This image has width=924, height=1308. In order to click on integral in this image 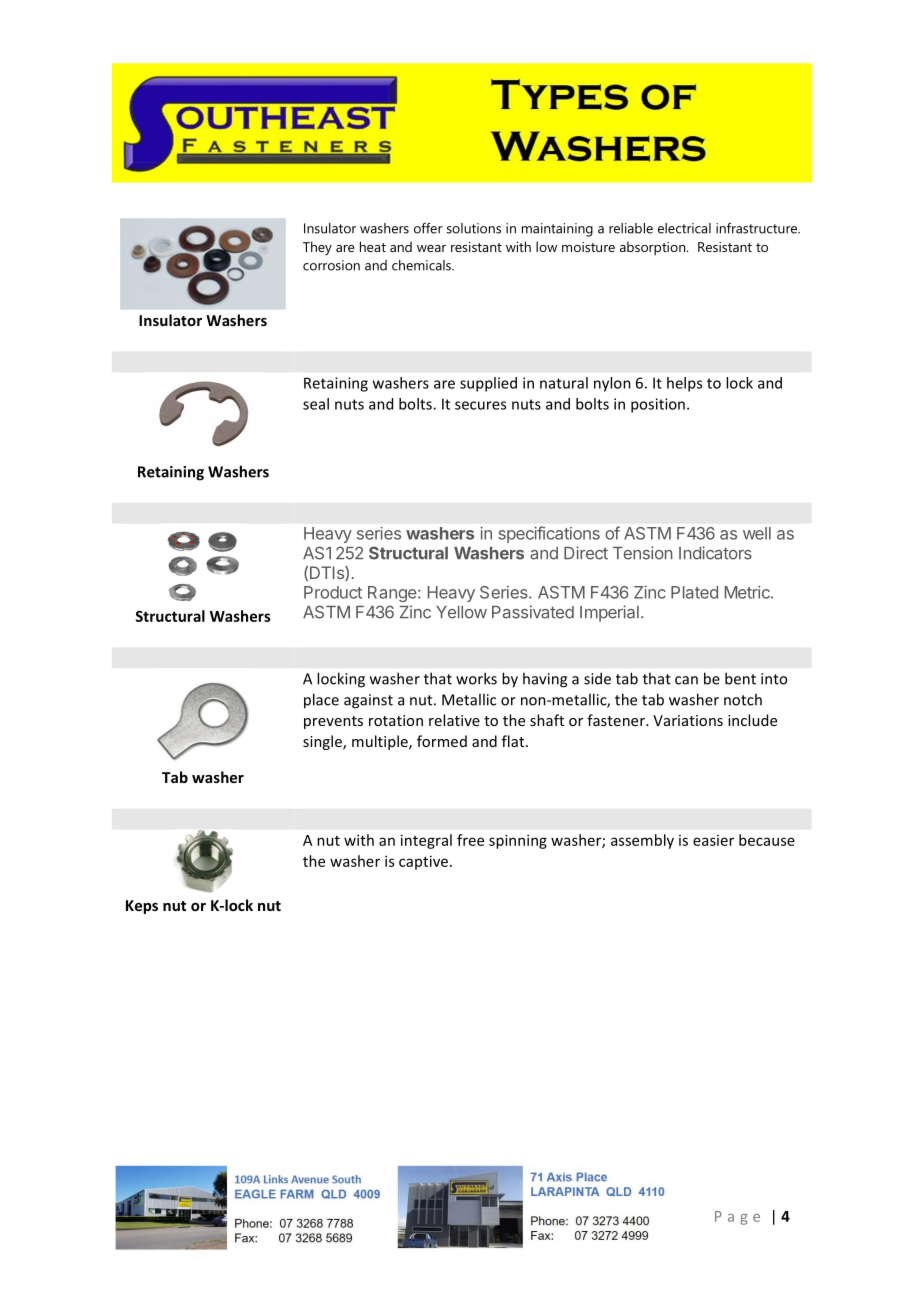, I will do `click(426, 841)`.
